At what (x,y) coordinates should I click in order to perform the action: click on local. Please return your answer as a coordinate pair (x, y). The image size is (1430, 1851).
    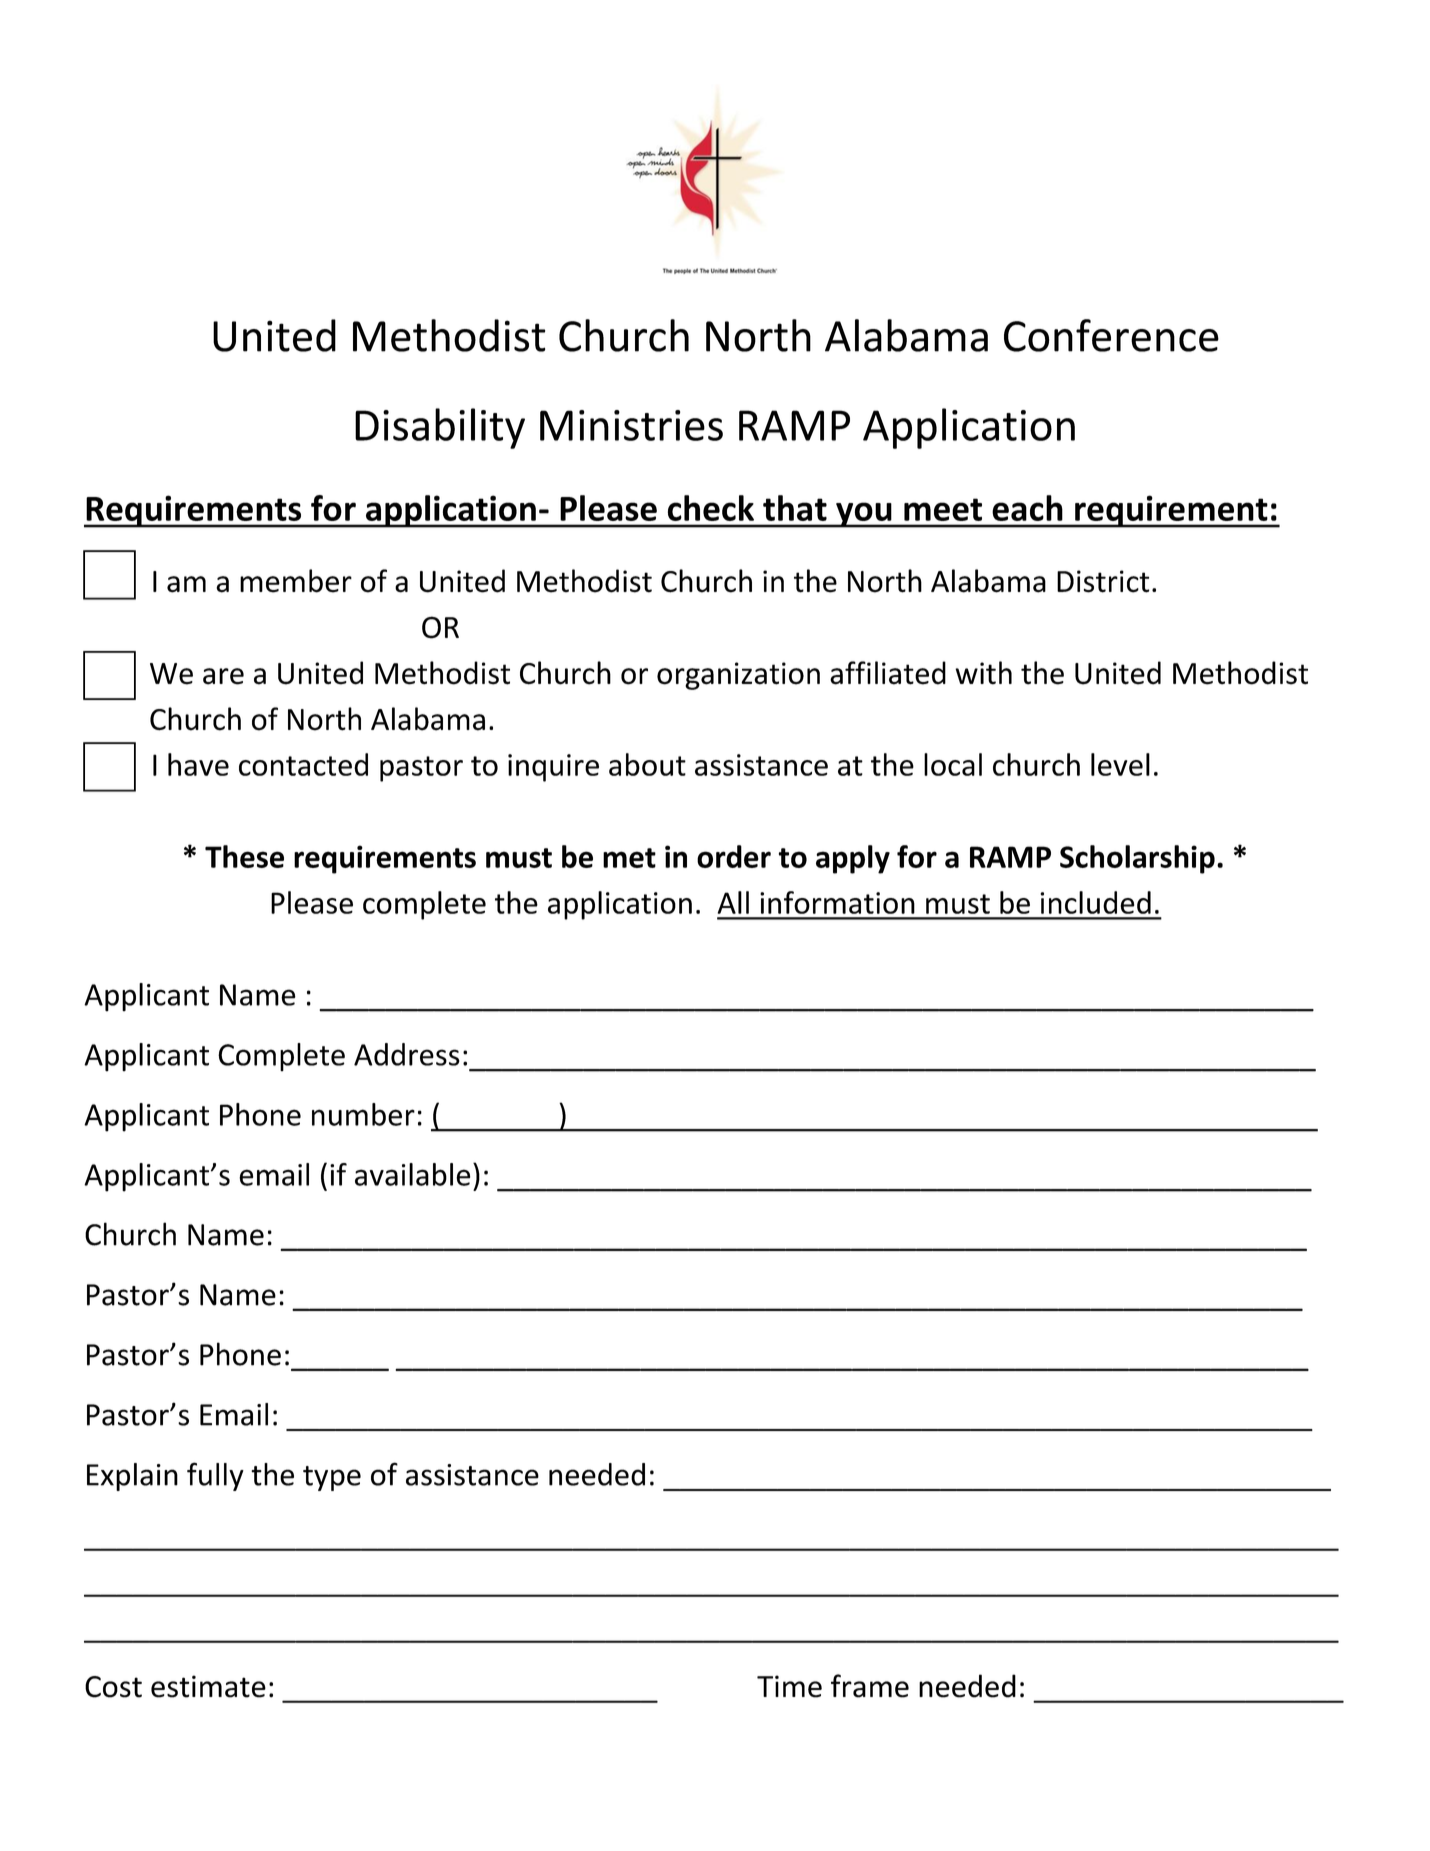
    Looking at the image, I should click on (953, 764).
